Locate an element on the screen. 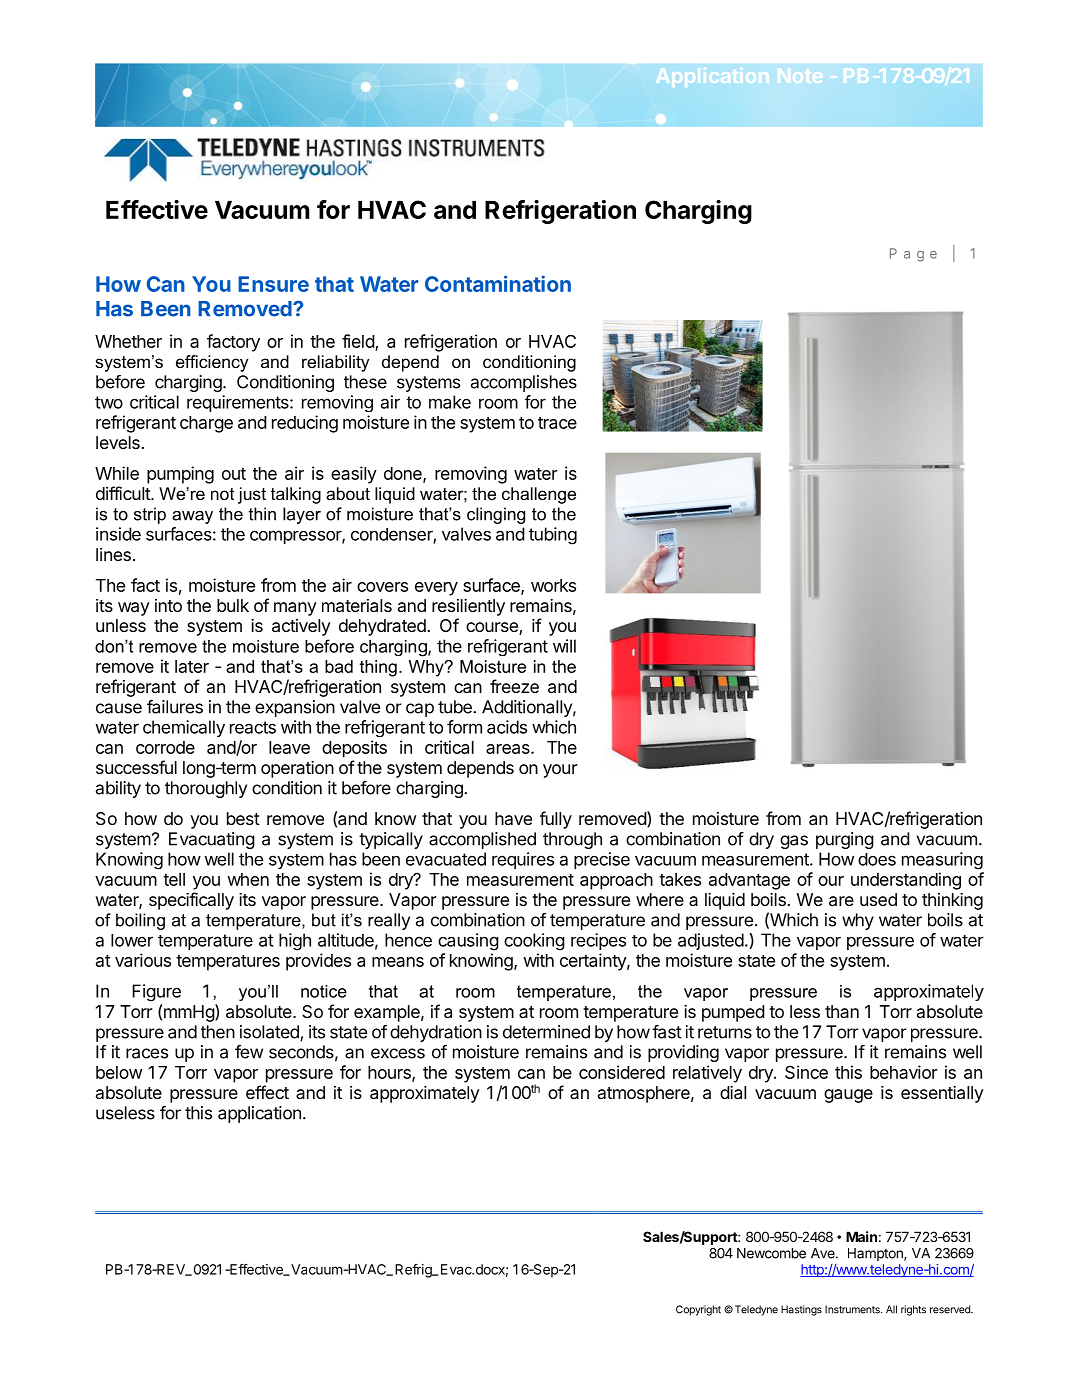 Image resolution: width=1078 pixels, height=1395 pixels. Copyright is located at coordinates (698, 1310).
